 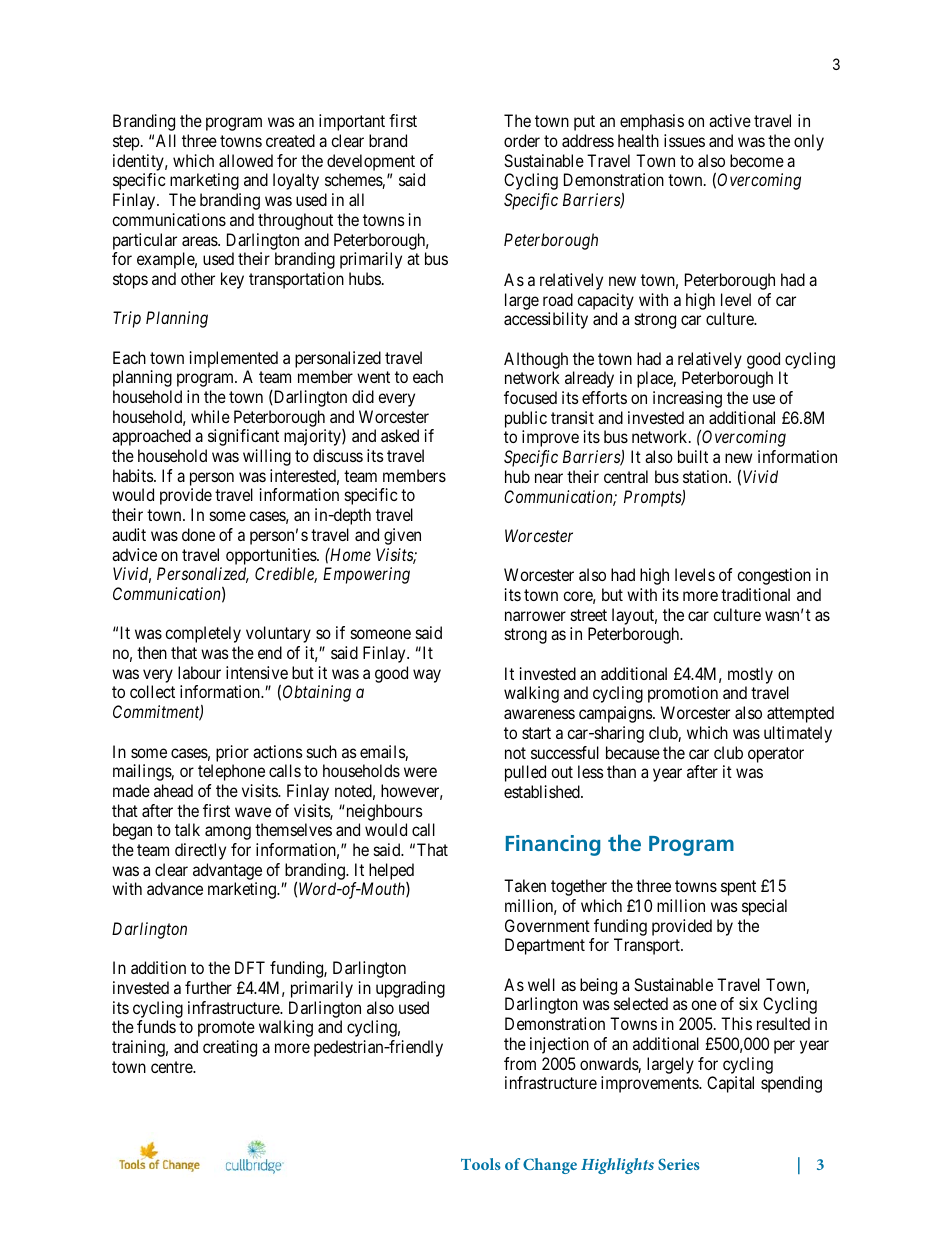 I want to click on order, so click(x=522, y=140).
